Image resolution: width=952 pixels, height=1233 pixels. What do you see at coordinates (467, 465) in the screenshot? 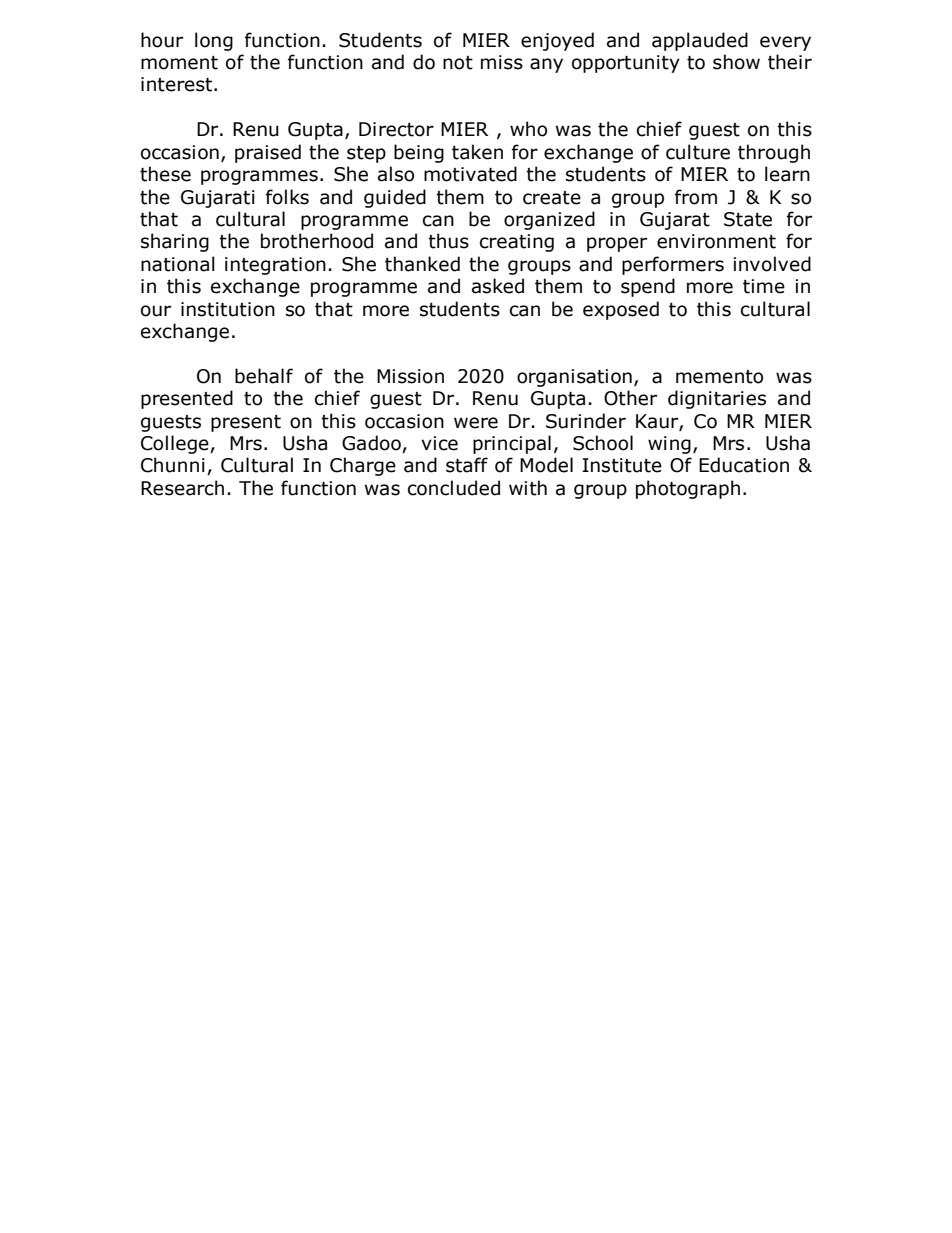
I see `staff` at bounding box center [467, 465].
